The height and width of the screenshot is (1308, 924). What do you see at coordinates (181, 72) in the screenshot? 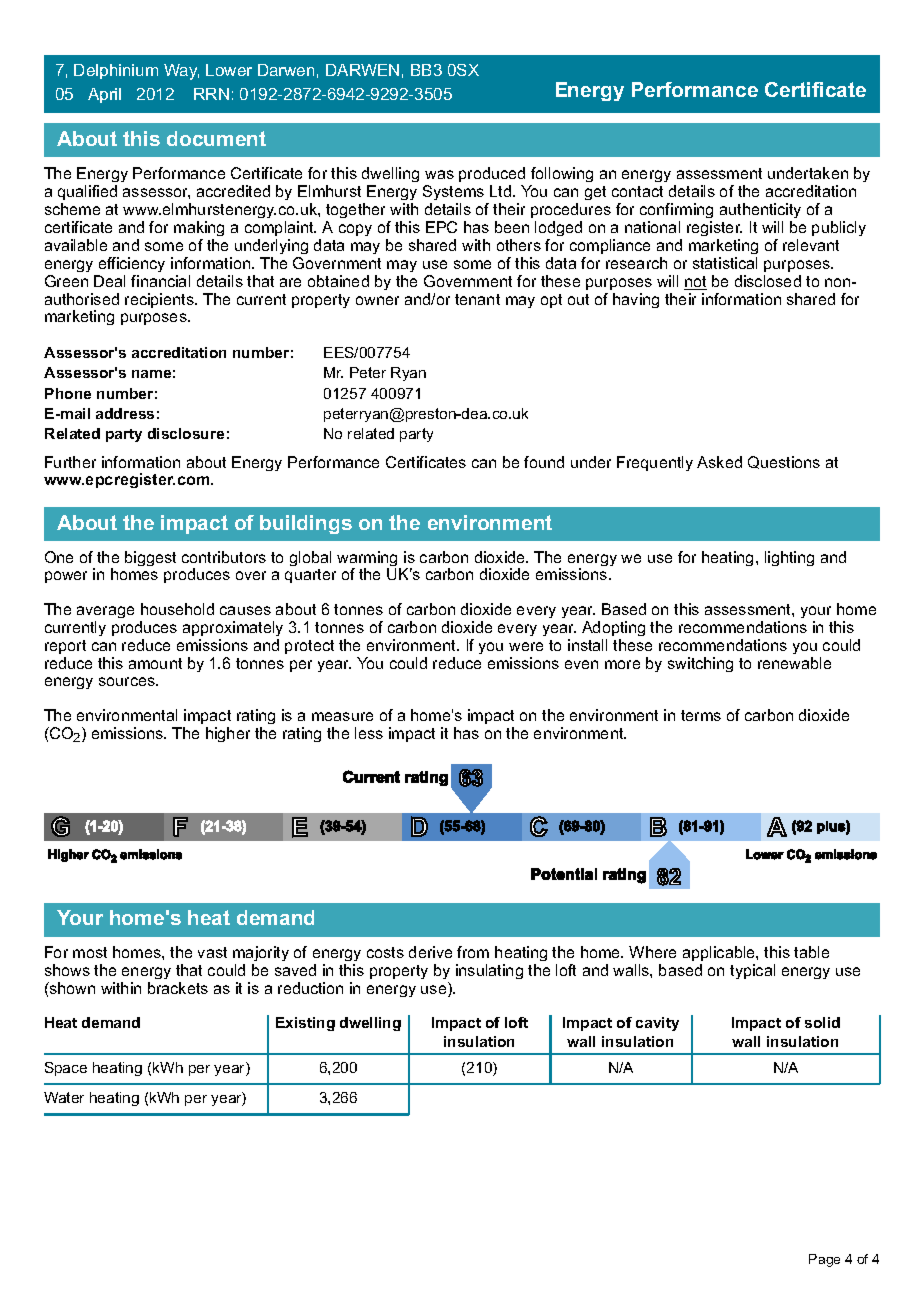
I see `Way` at bounding box center [181, 72].
